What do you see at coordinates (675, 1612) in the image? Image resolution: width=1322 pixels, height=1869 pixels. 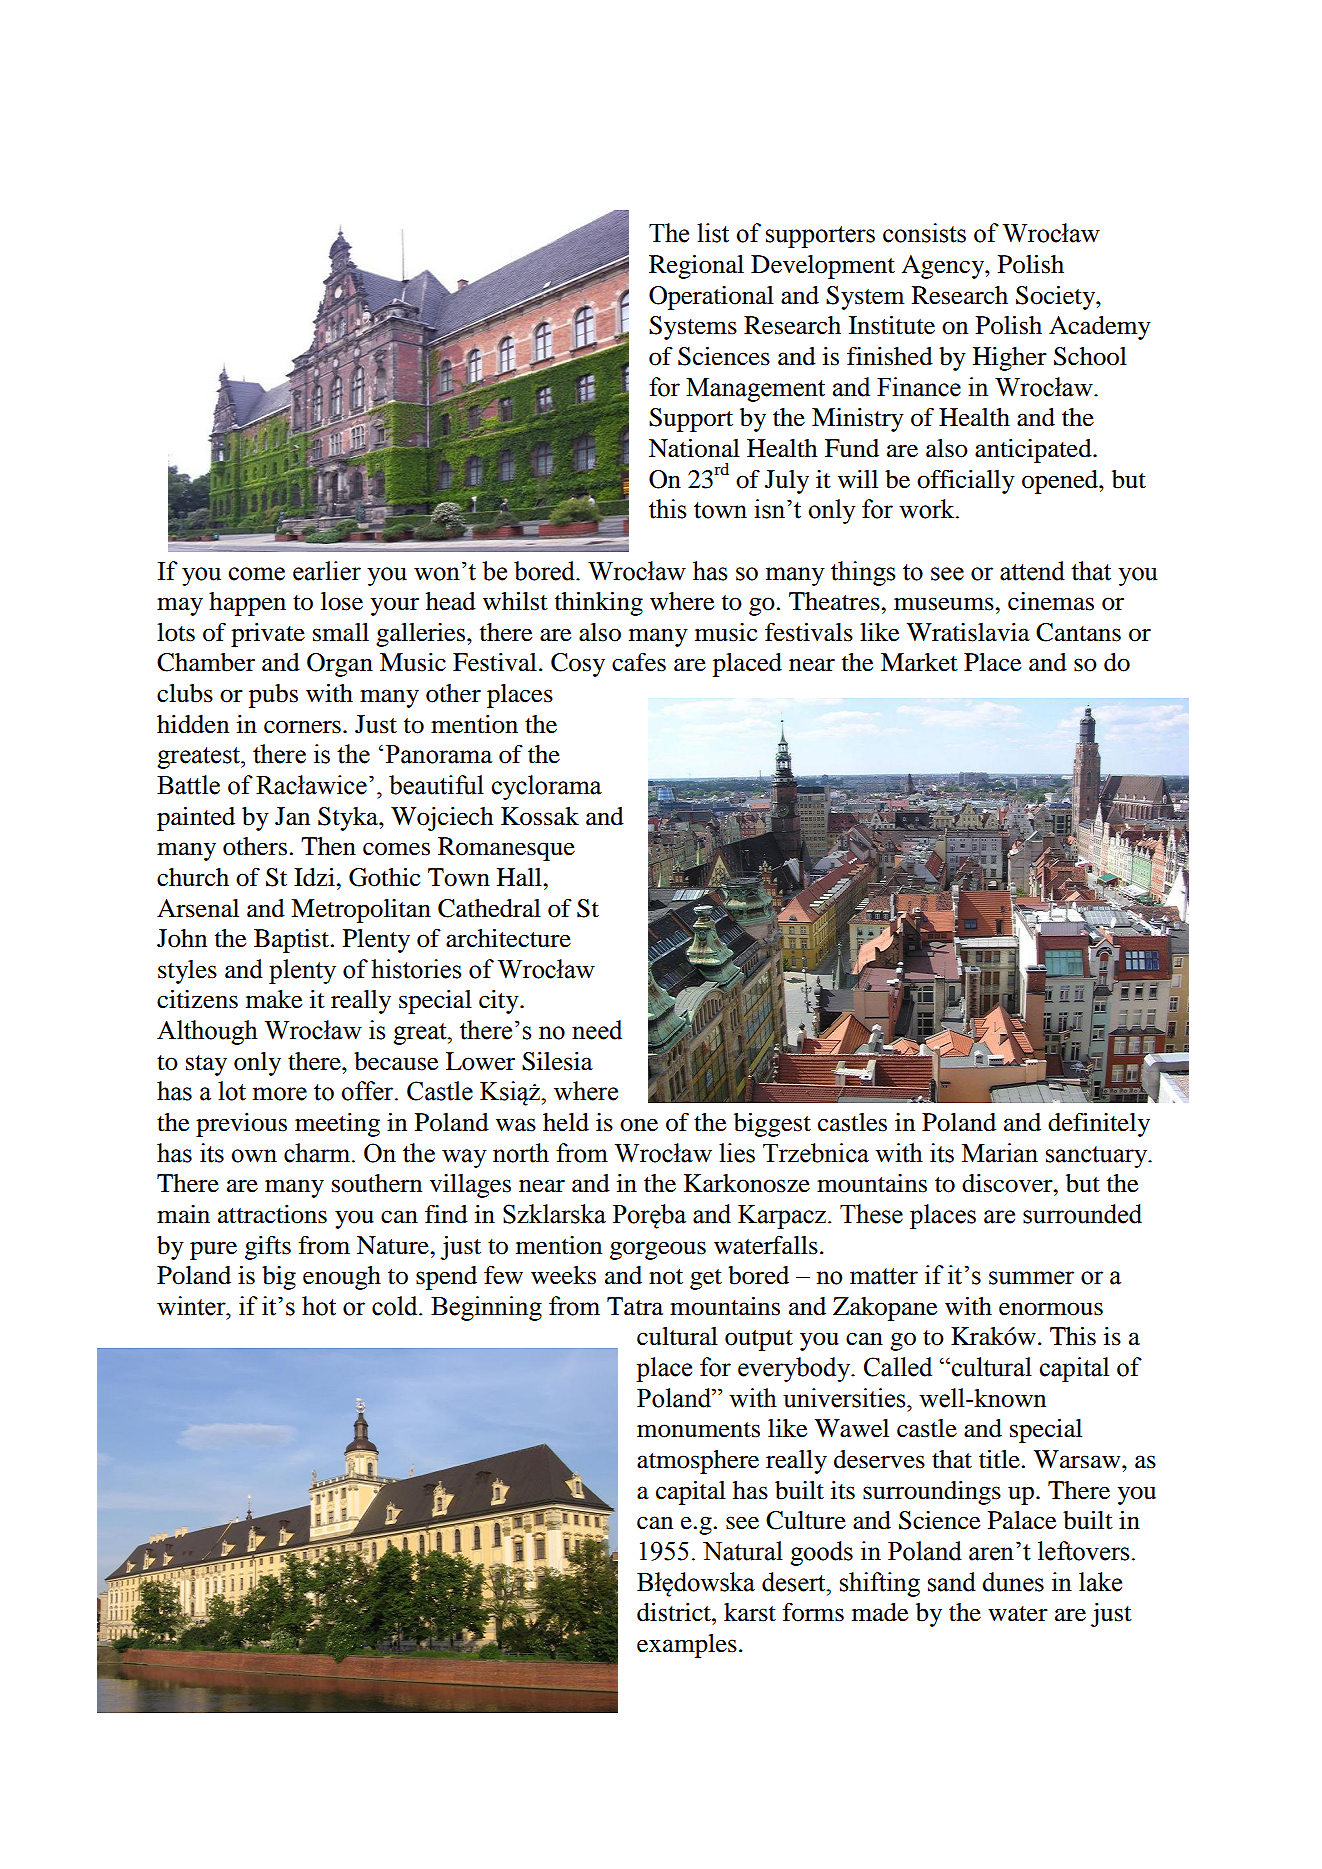 I see `district` at bounding box center [675, 1612].
